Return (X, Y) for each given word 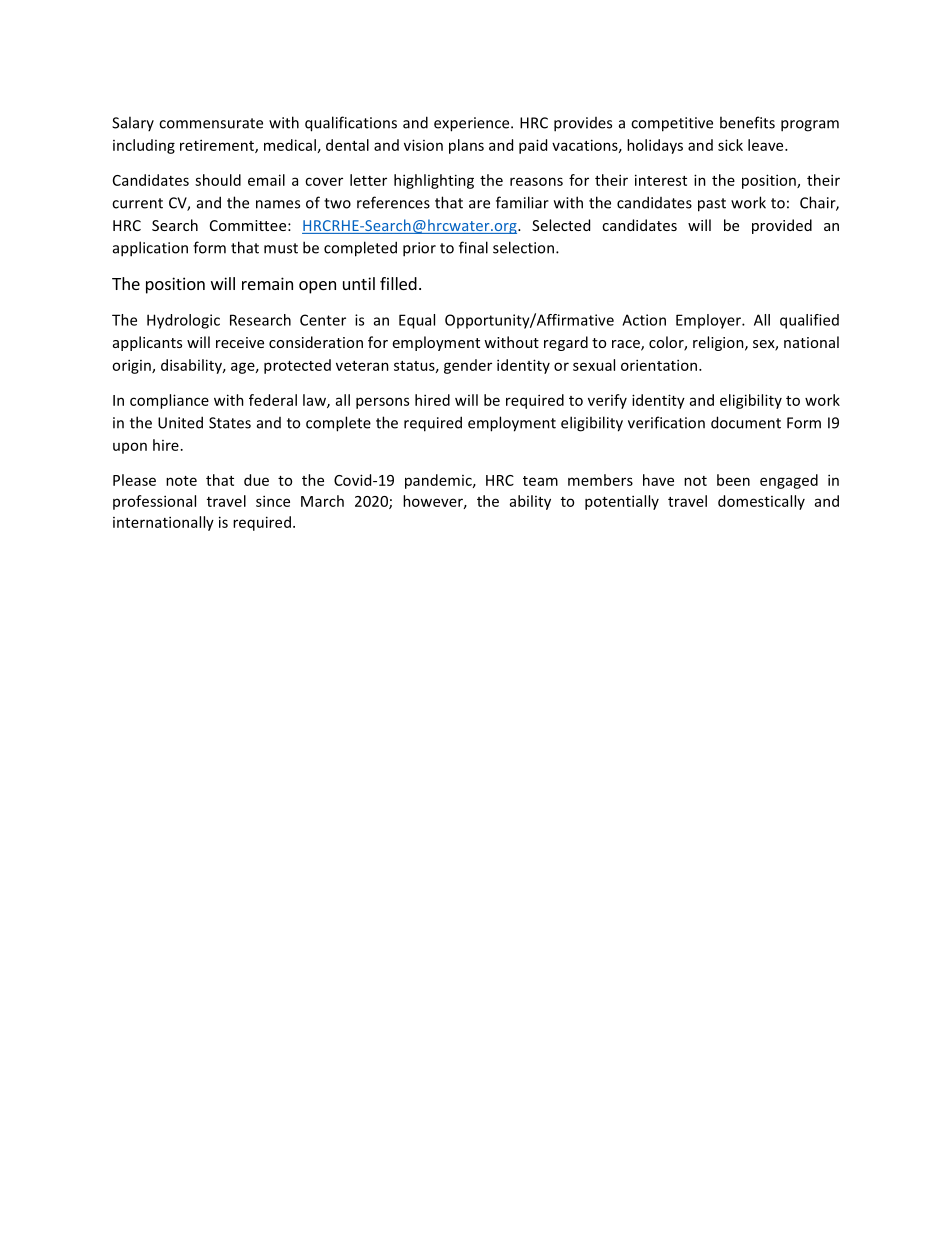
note (181, 481)
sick (730, 145)
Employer (710, 321)
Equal (417, 321)
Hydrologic (183, 321)
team (540, 481)
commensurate (211, 123)
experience (473, 124)
